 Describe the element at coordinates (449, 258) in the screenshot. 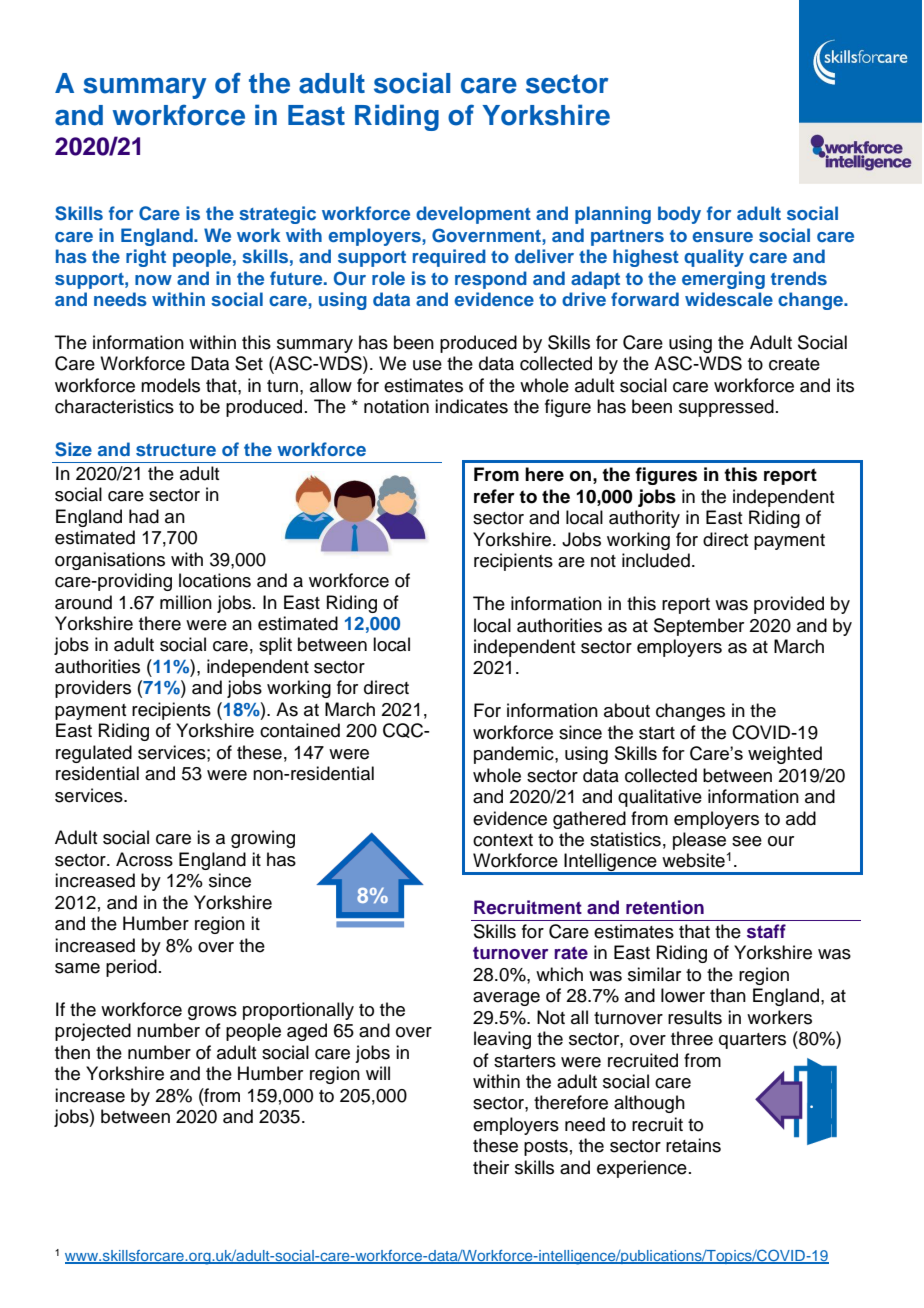

I see `required` at that location.
